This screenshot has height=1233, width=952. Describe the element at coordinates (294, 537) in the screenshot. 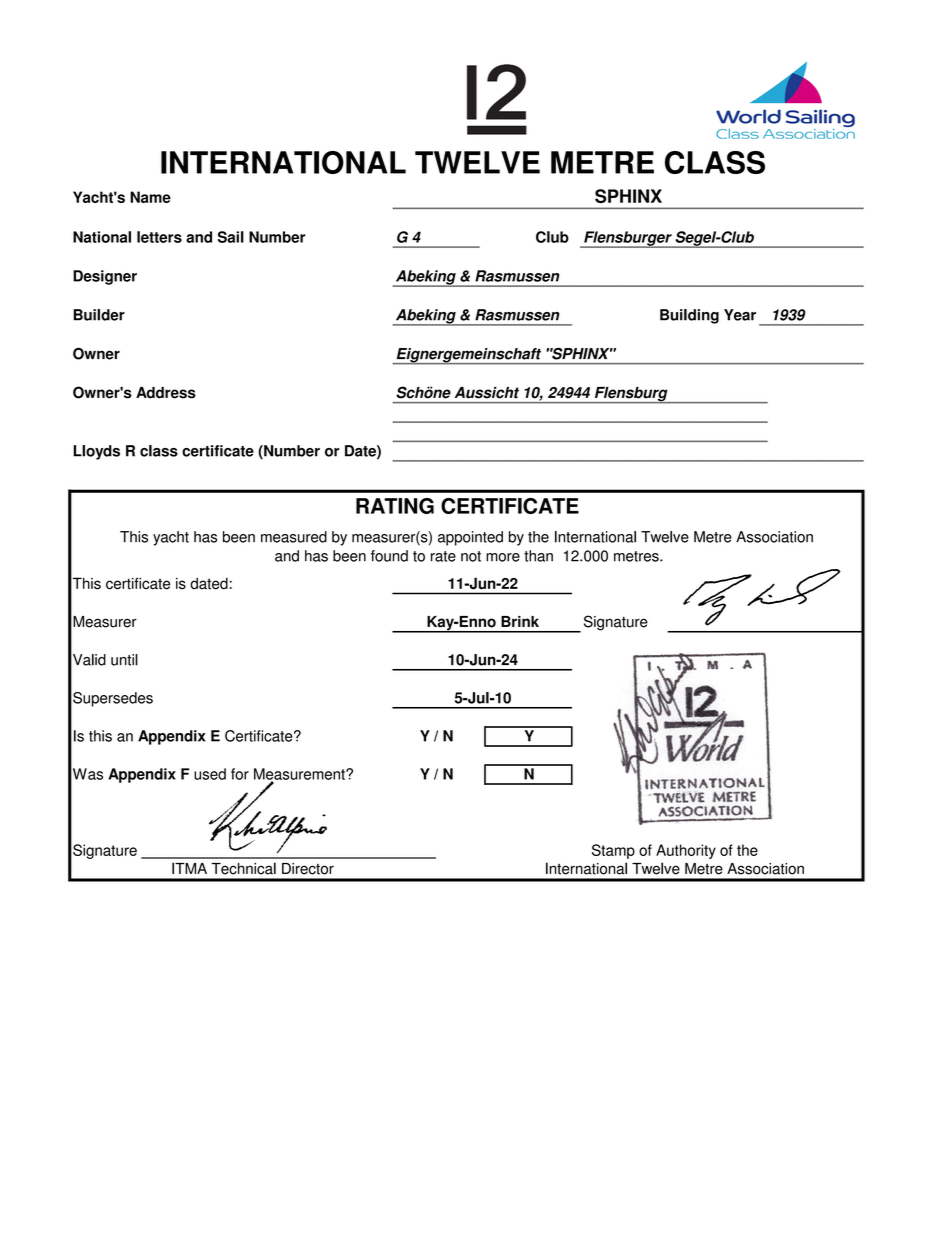

I see `measured` at that location.
